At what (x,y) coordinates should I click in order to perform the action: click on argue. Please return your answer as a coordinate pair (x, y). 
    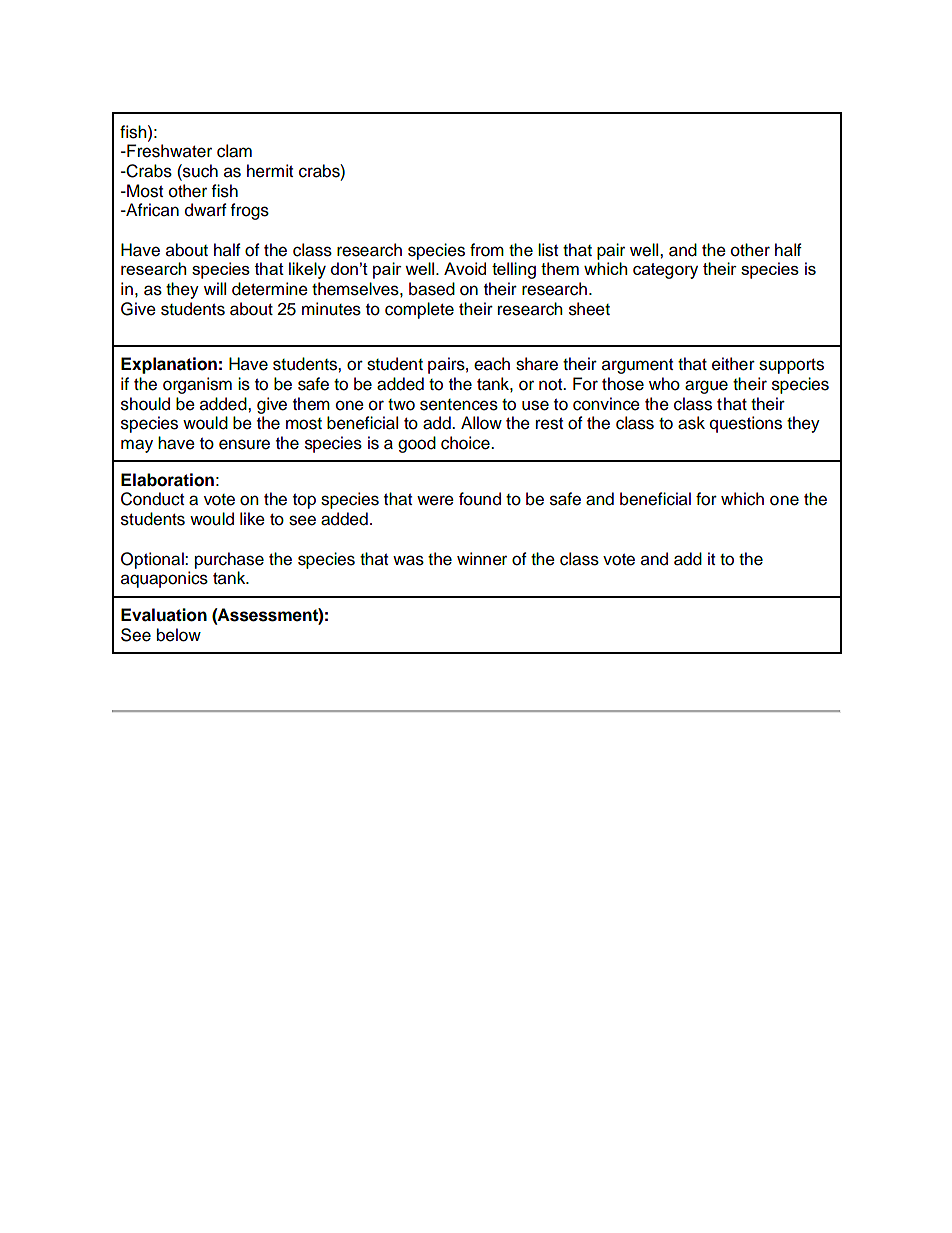
    Looking at the image, I should click on (706, 387).
